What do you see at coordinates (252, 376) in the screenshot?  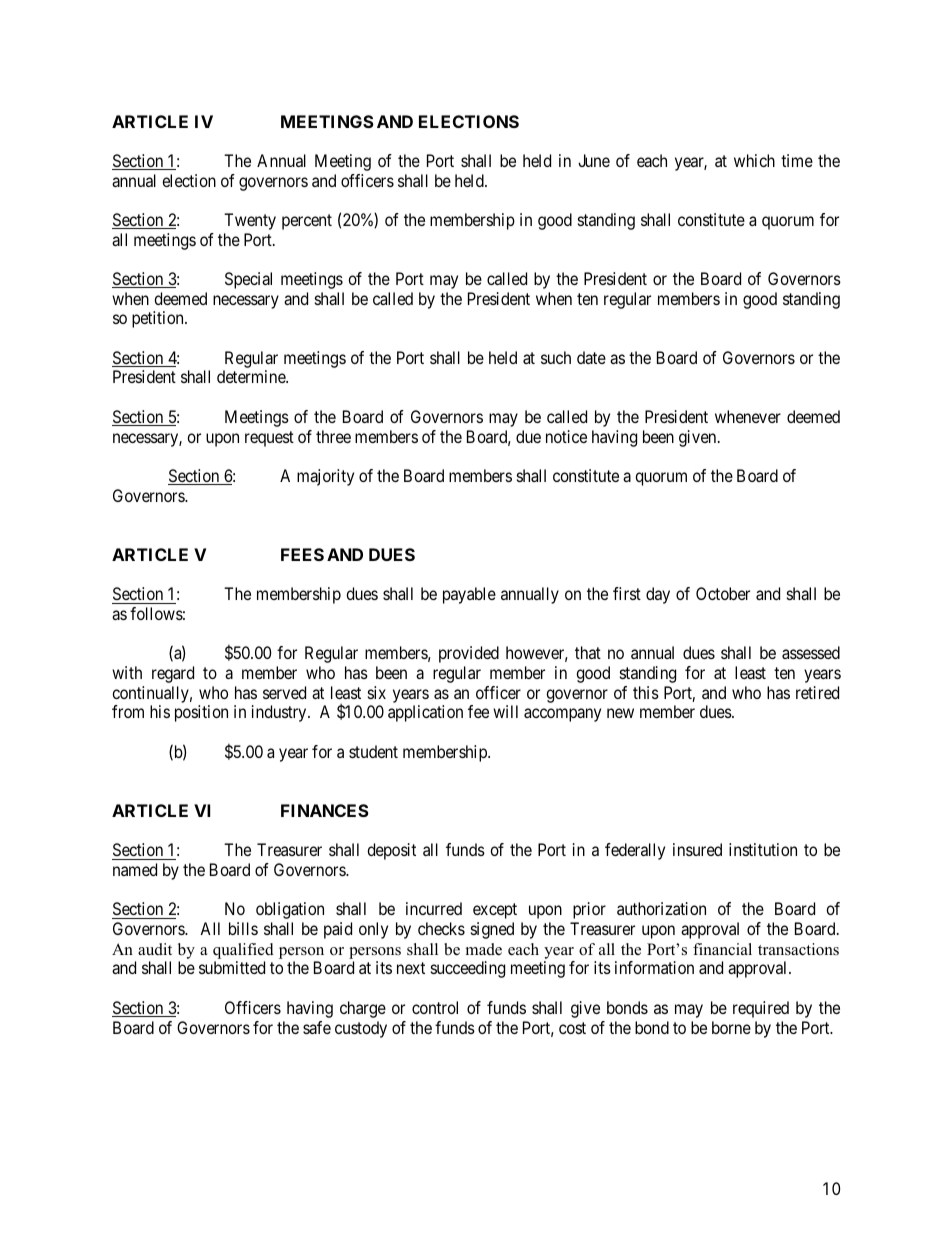 I see `determine` at bounding box center [252, 376].
